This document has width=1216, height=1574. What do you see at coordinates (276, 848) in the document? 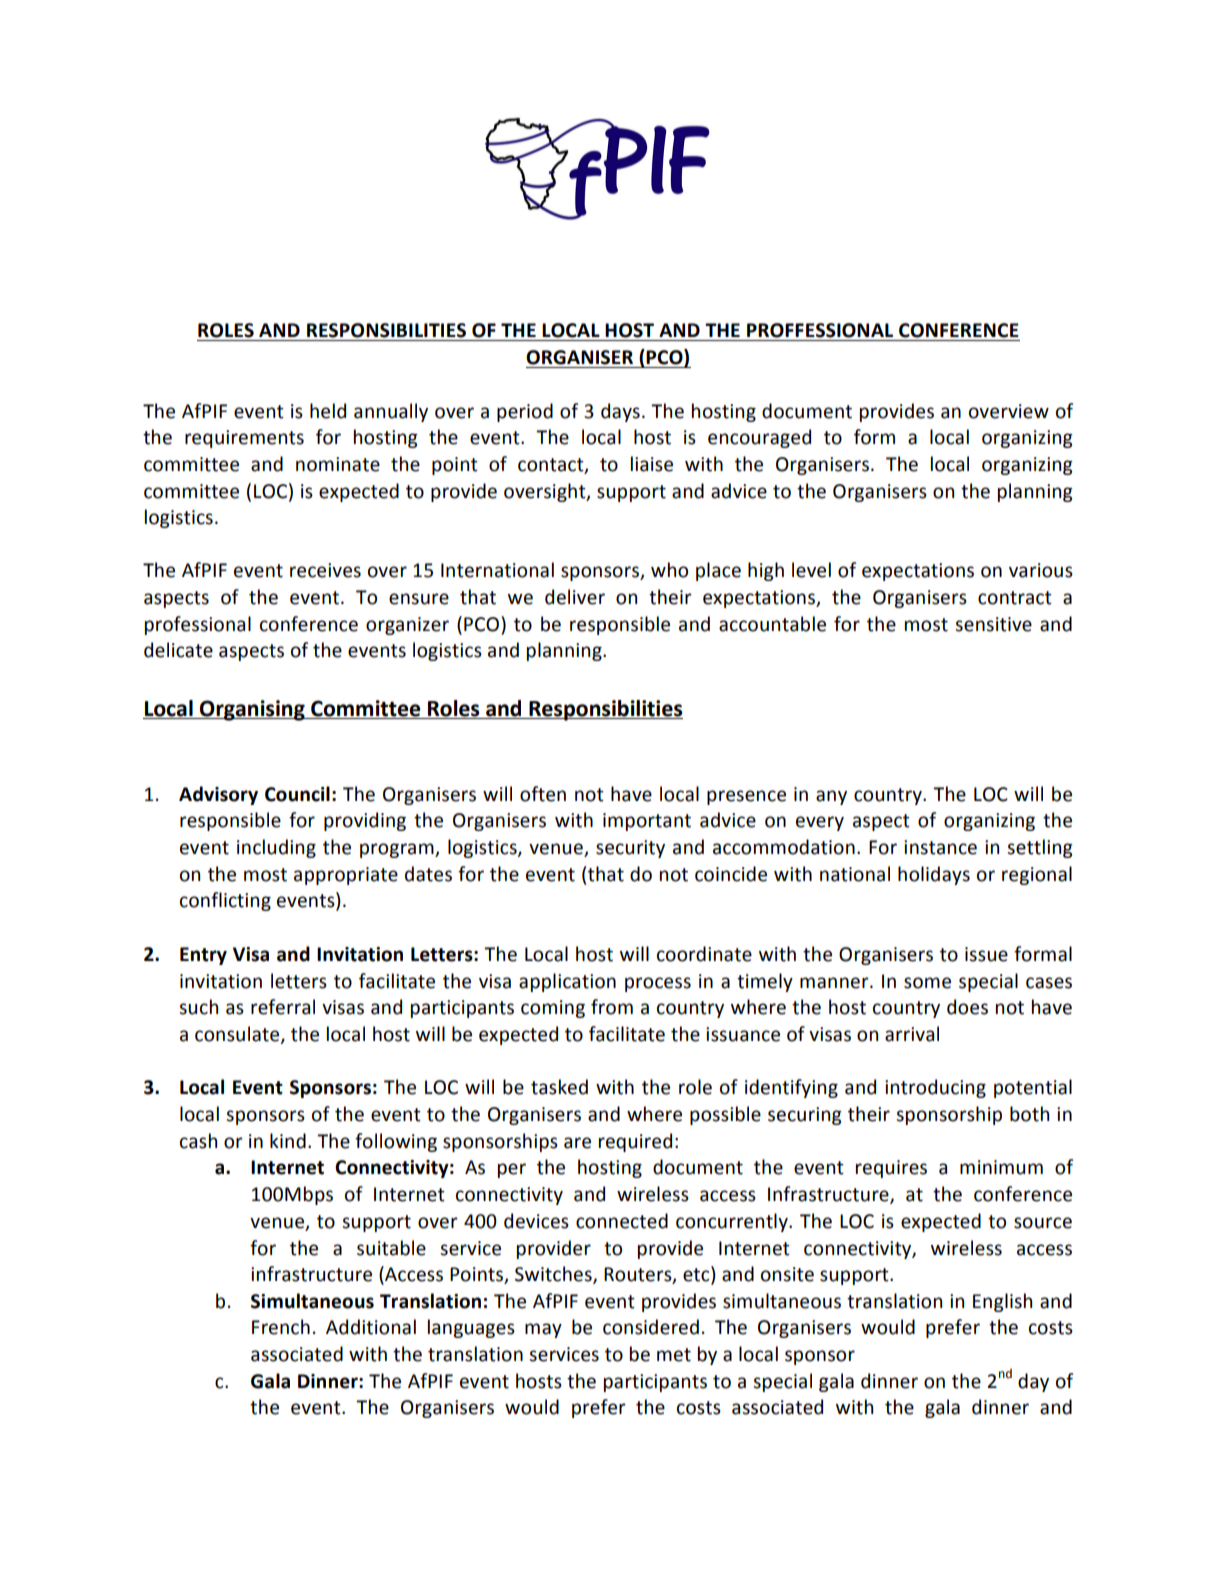
I see `including` at bounding box center [276, 848].
